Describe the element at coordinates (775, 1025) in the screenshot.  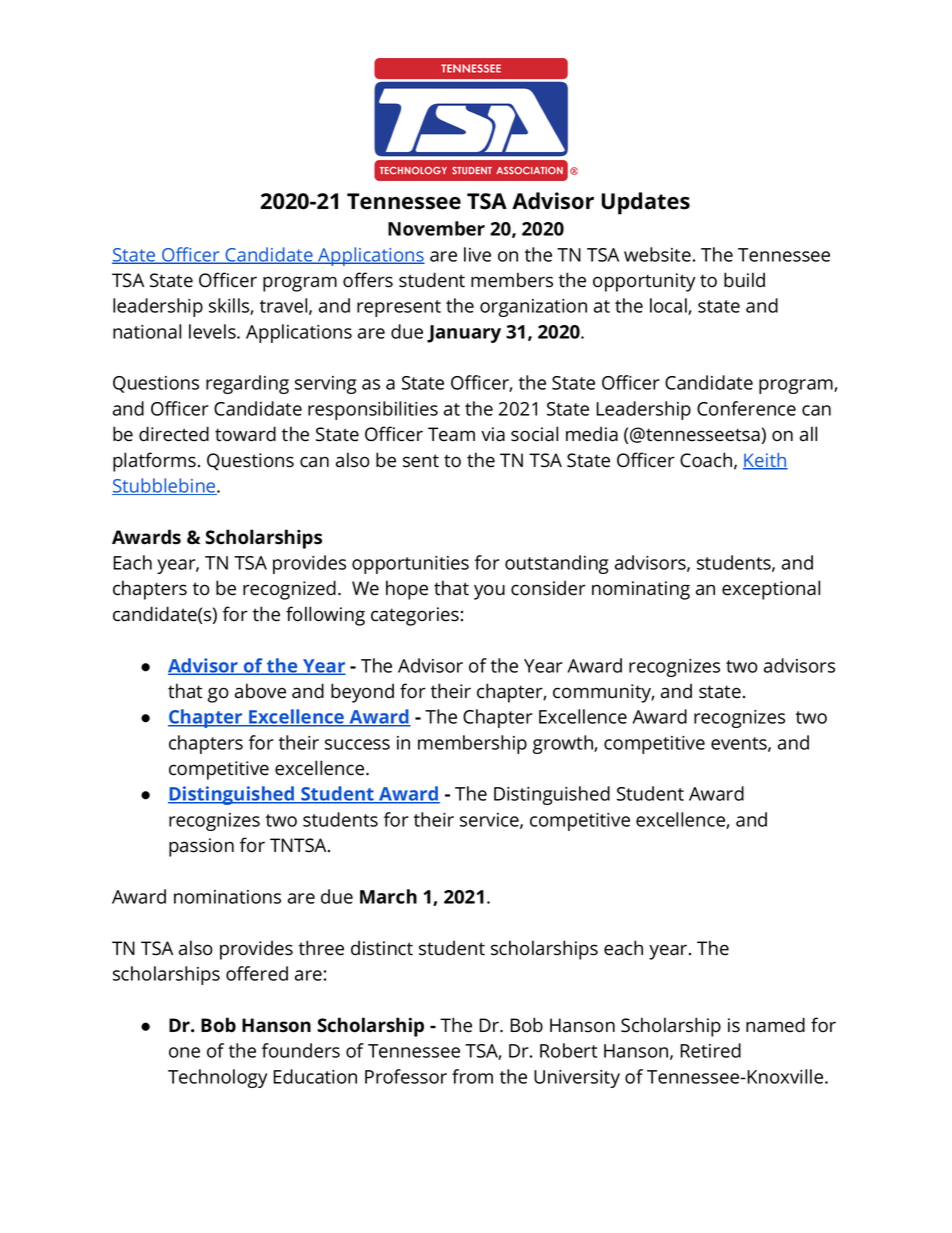
I see `named` at that location.
